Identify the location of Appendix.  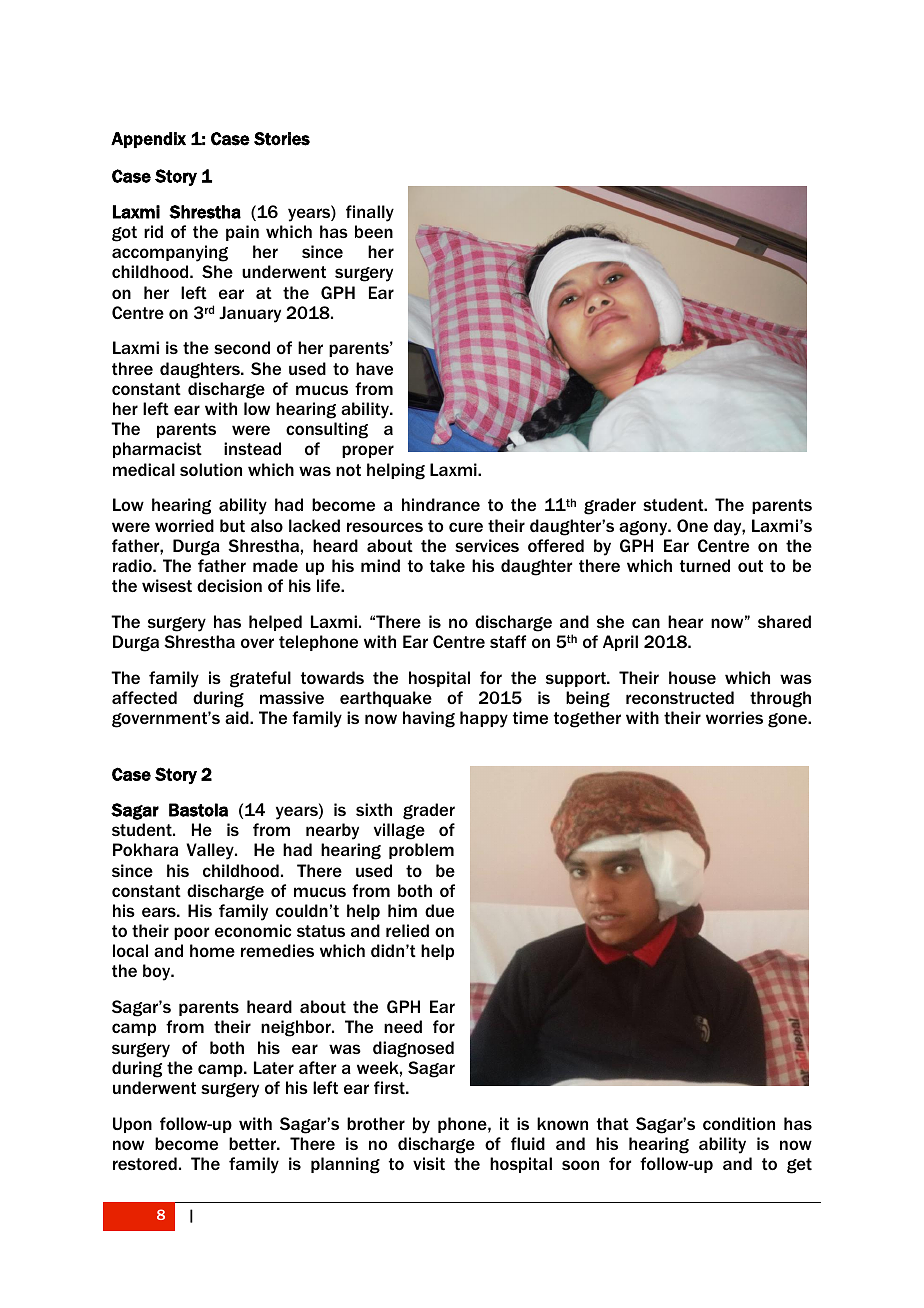
(148, 140).
